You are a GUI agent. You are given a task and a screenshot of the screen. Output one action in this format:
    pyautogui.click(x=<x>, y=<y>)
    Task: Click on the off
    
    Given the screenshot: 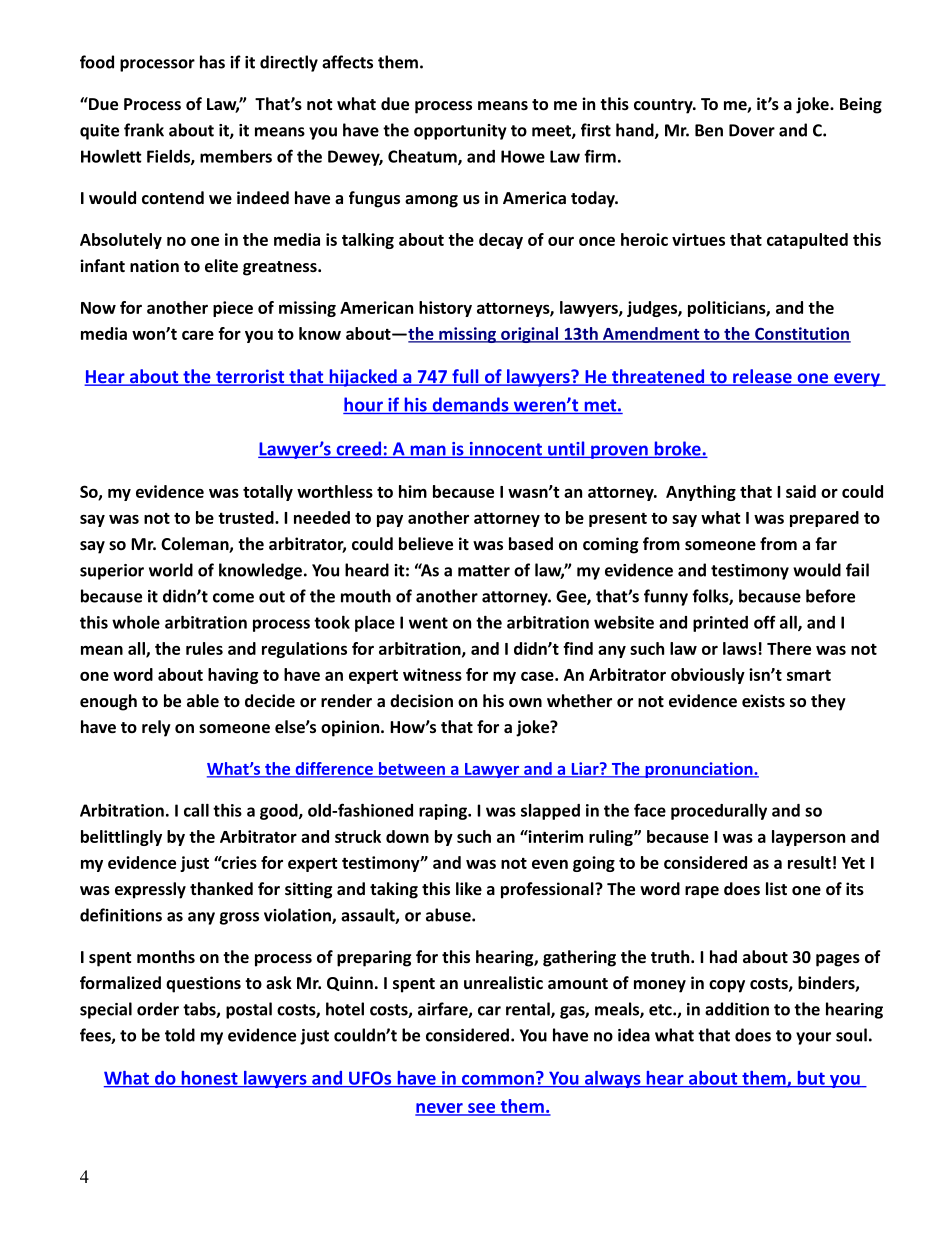 What is the action you would take?
    pyautogui.click(x=765, y=622)
